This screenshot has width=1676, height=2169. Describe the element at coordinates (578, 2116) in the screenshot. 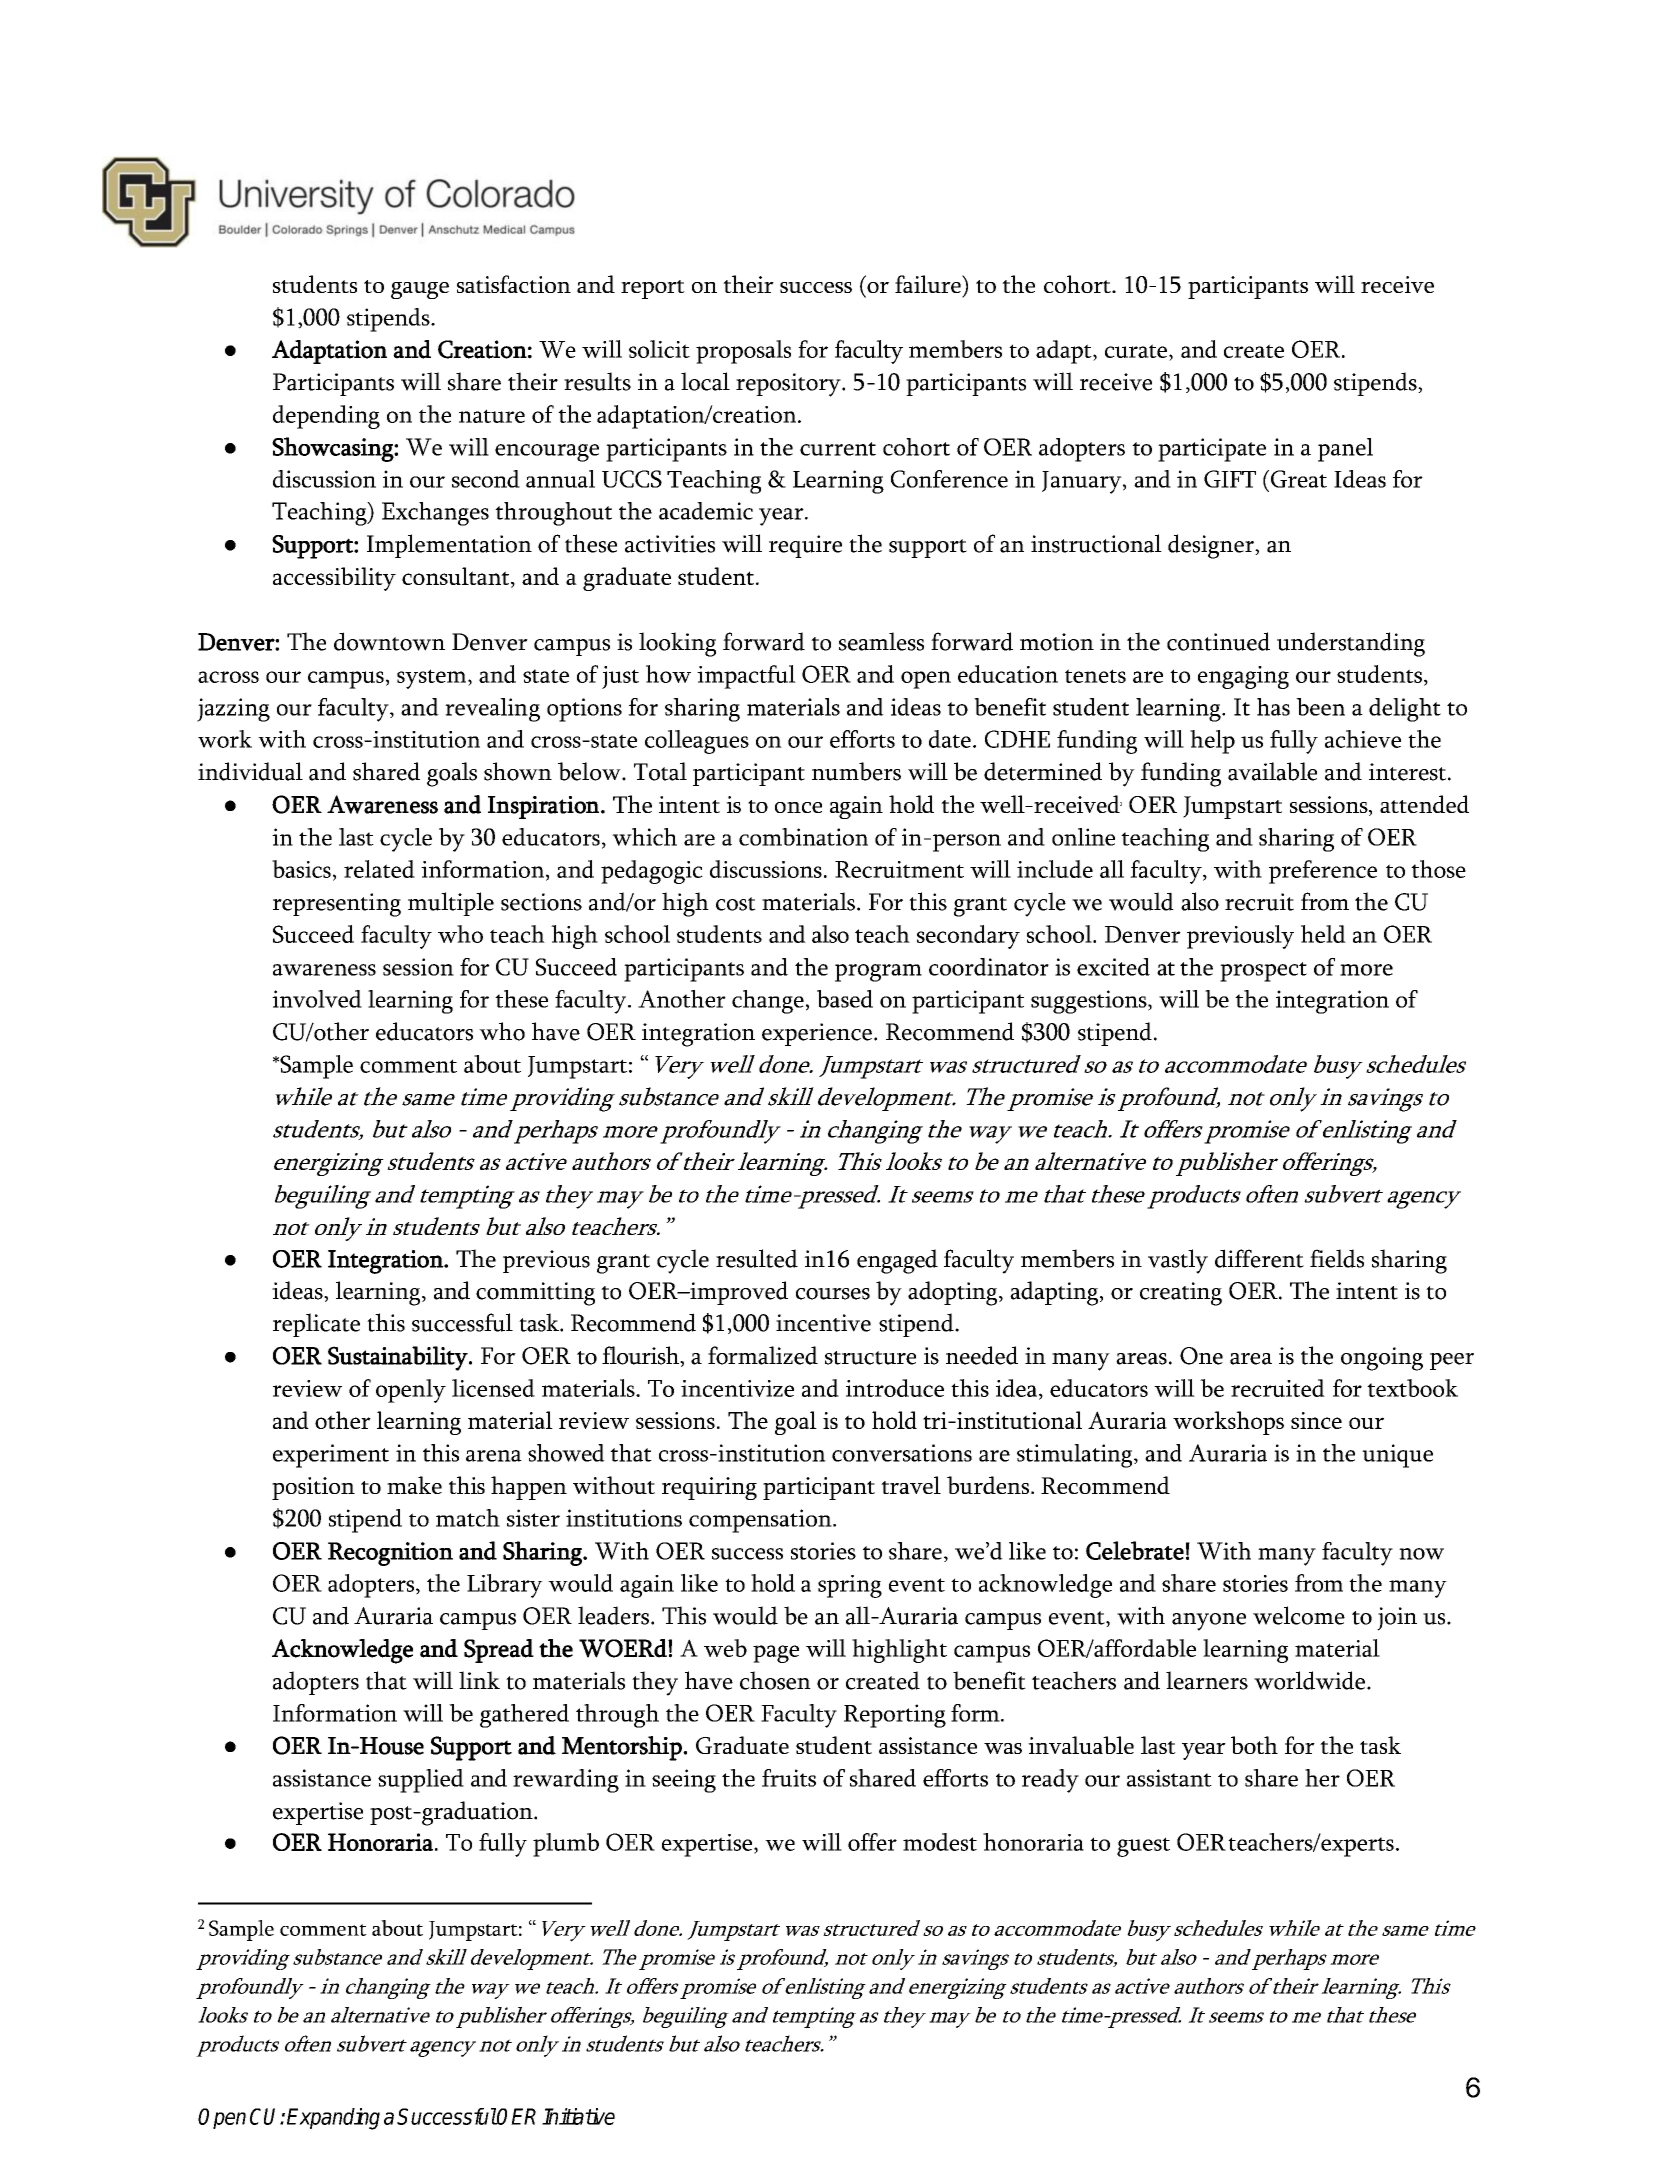

I see `Initiative` at that location.
